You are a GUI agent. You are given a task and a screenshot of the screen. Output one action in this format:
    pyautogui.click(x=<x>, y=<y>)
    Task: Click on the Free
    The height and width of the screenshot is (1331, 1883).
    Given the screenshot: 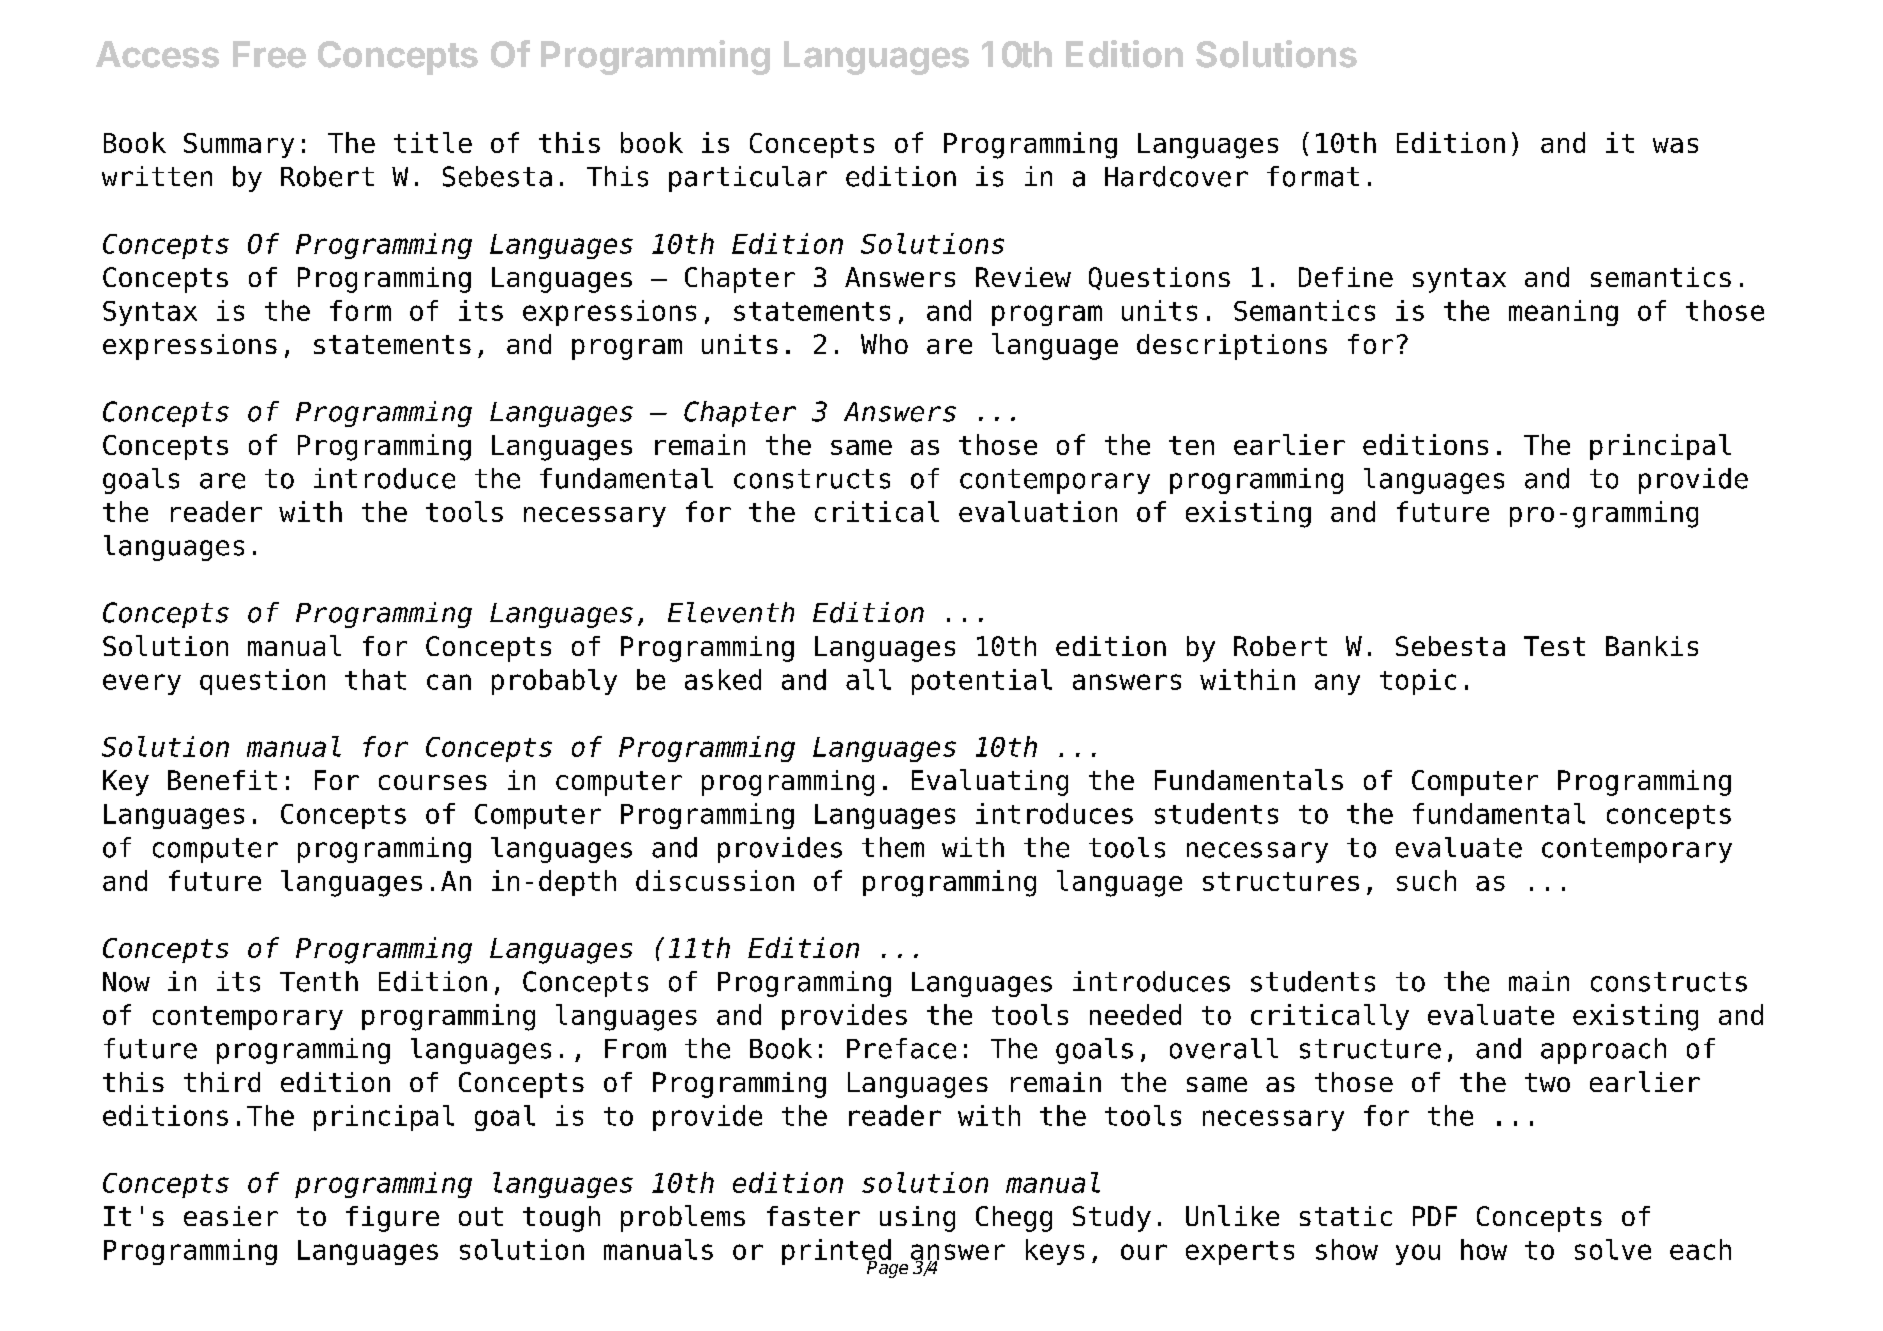 What is the action you would take?
    pyautogui.click(x=269, y=54)
